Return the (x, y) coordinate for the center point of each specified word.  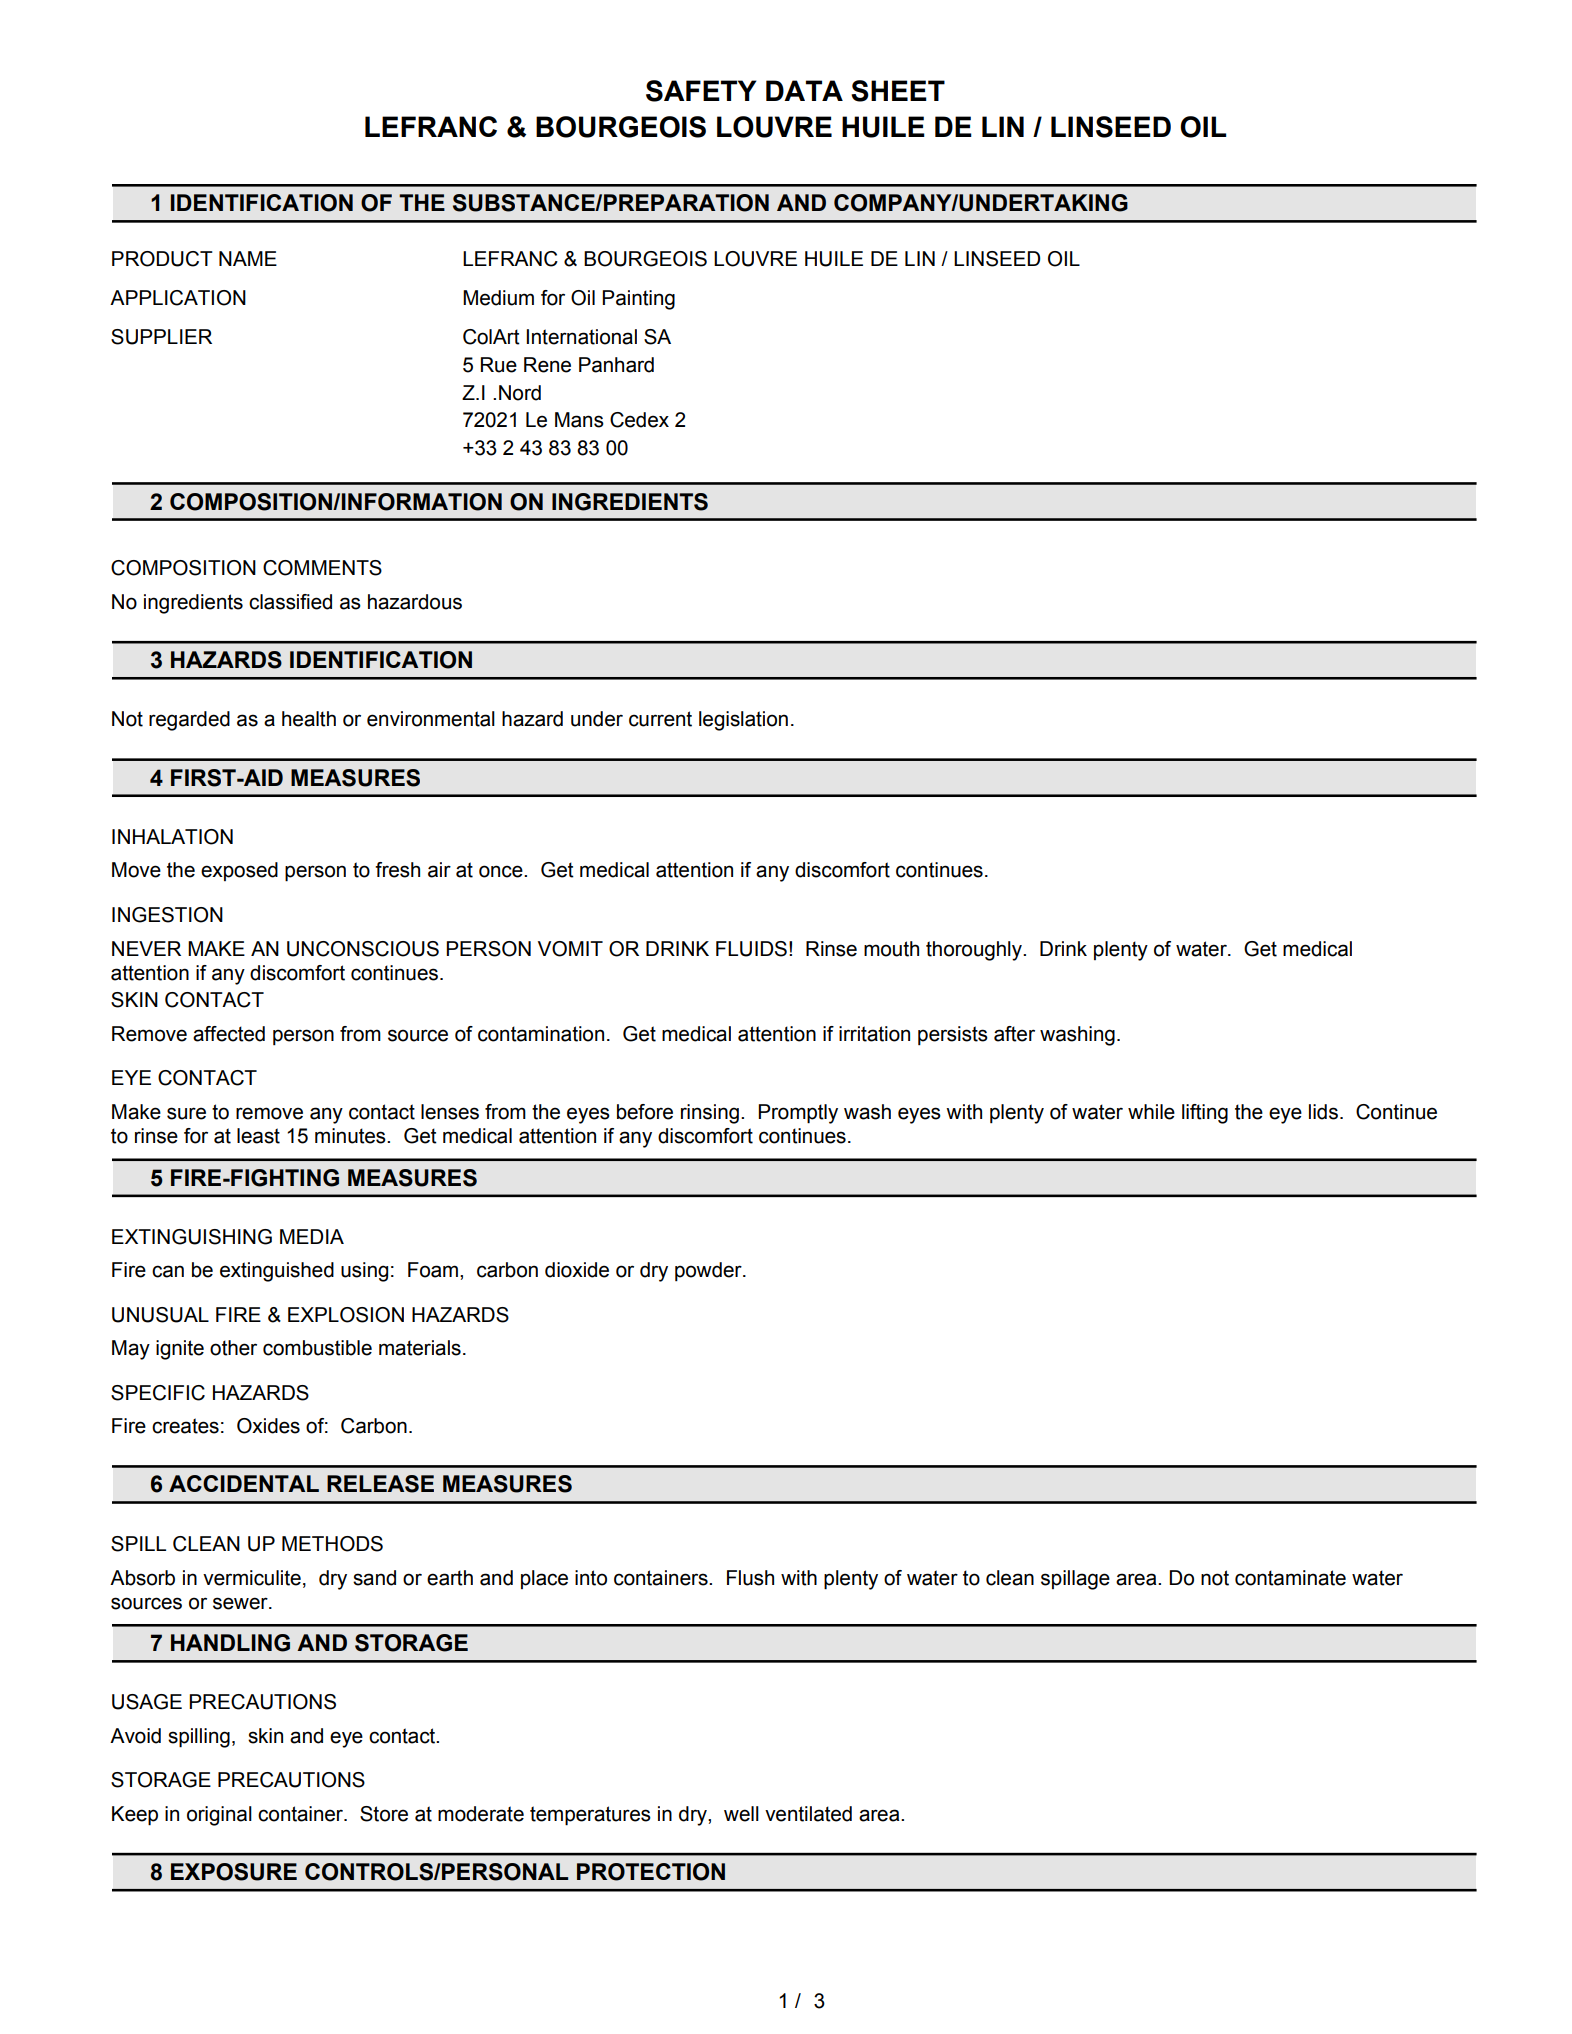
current (660, 719)
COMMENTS (322, 568)
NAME (248, 258)
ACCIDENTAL (244, 1483)
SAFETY (701, 91)
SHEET (898, 91)
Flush (750, 1578)
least (258, 1136)
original (219, 1816)
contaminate (1290, 1578)
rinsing (710, 1114)
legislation (743, 721)
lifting (1205, 1114)
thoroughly (975, 951)
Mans (579, 420)
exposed (239, 871)
